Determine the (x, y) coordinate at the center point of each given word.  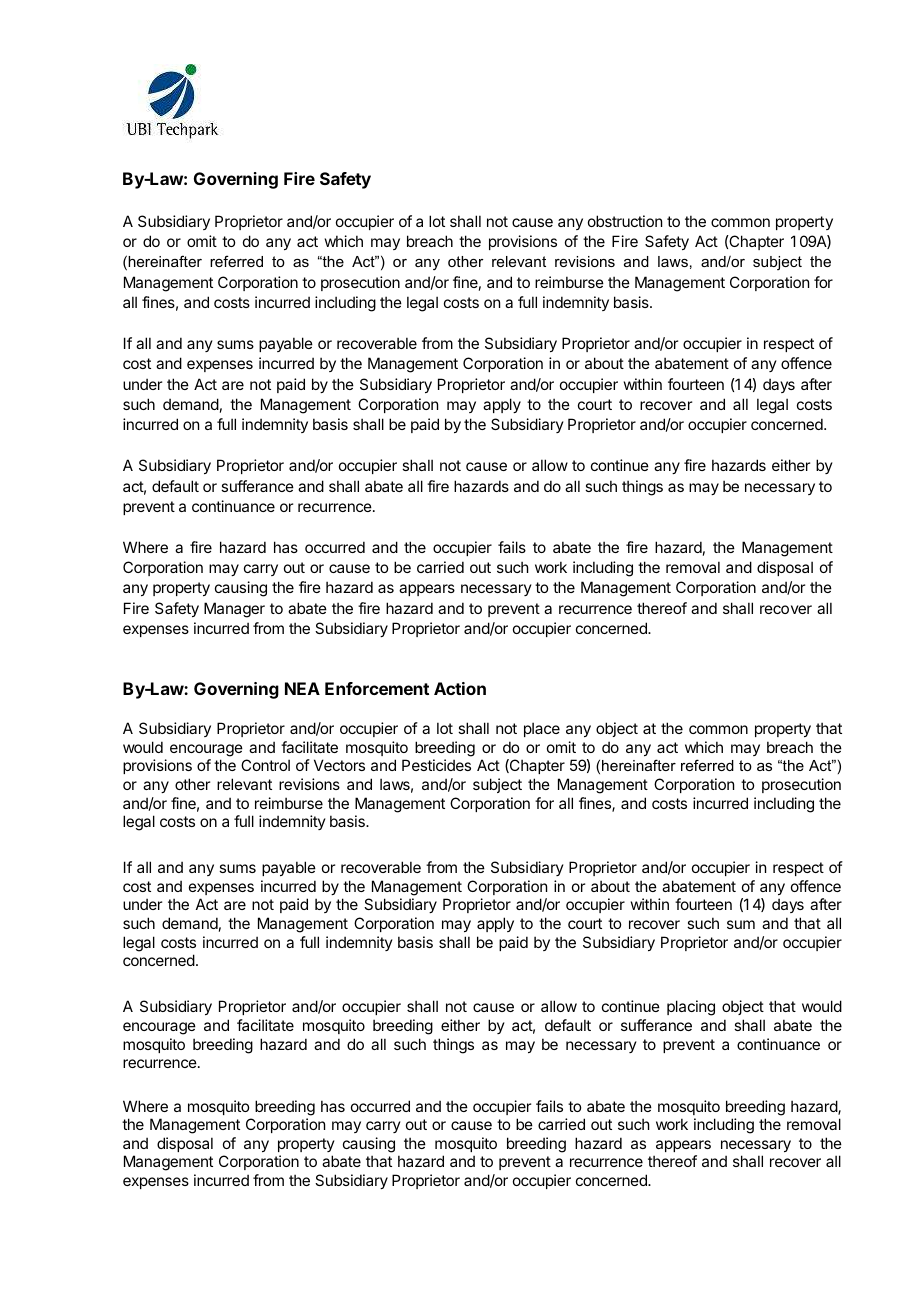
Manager (234, 610)
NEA (302, 688)
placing (691, 1008)
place (542, 729)
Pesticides (436, 765)
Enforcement (377, 688)
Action (460, 688)
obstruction (625, 221)
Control (265, 765)
